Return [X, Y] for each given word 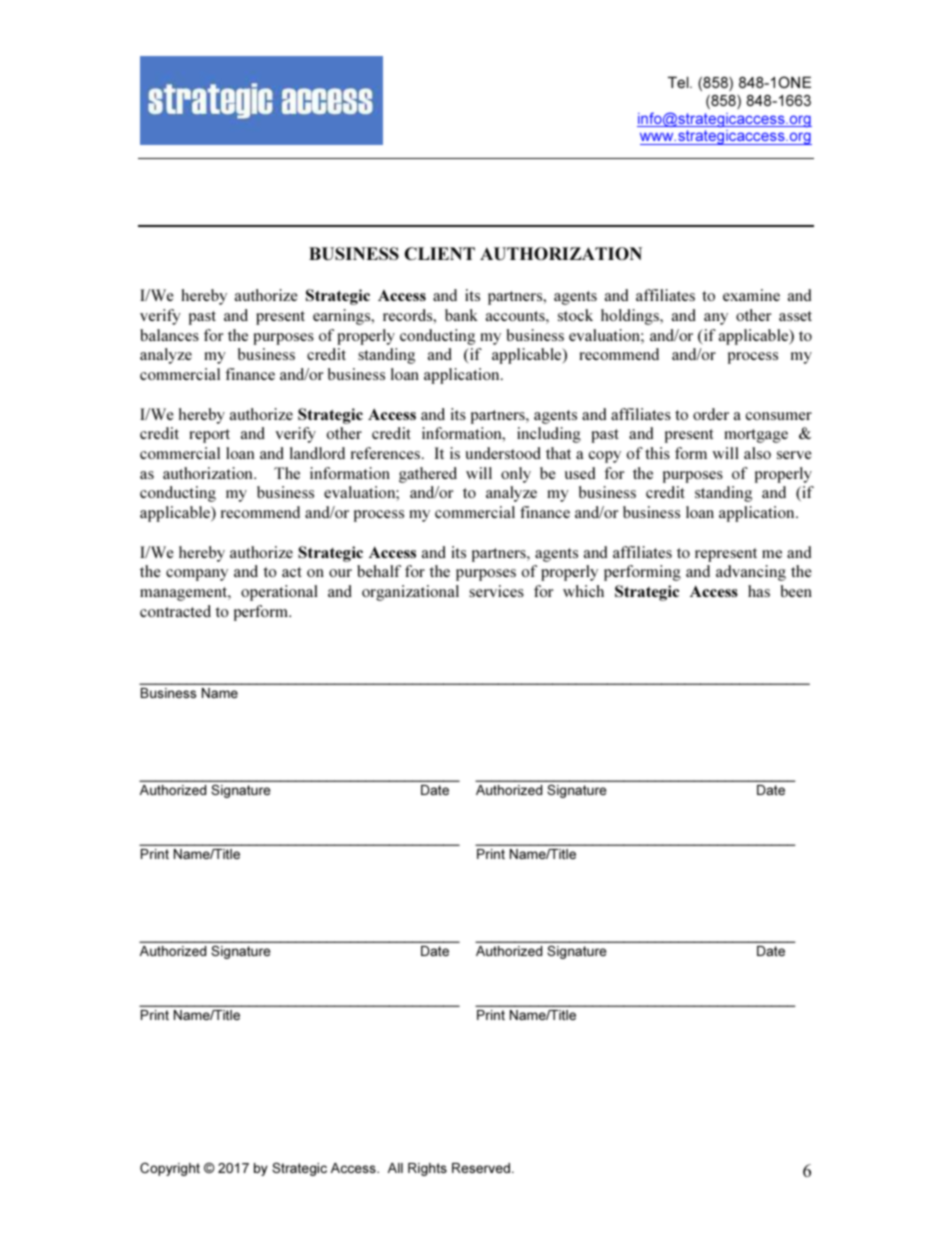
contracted [175, 611]
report [209, 436]
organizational [410, 593]
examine [751, 295]
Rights [427, 1169]
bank [461, 315]
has [759, 591]
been [796, 591]
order [711, 414]
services [496, 591]
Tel [679, 82]
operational [279, 593]
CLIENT [440, 253]
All [395, 1168]
